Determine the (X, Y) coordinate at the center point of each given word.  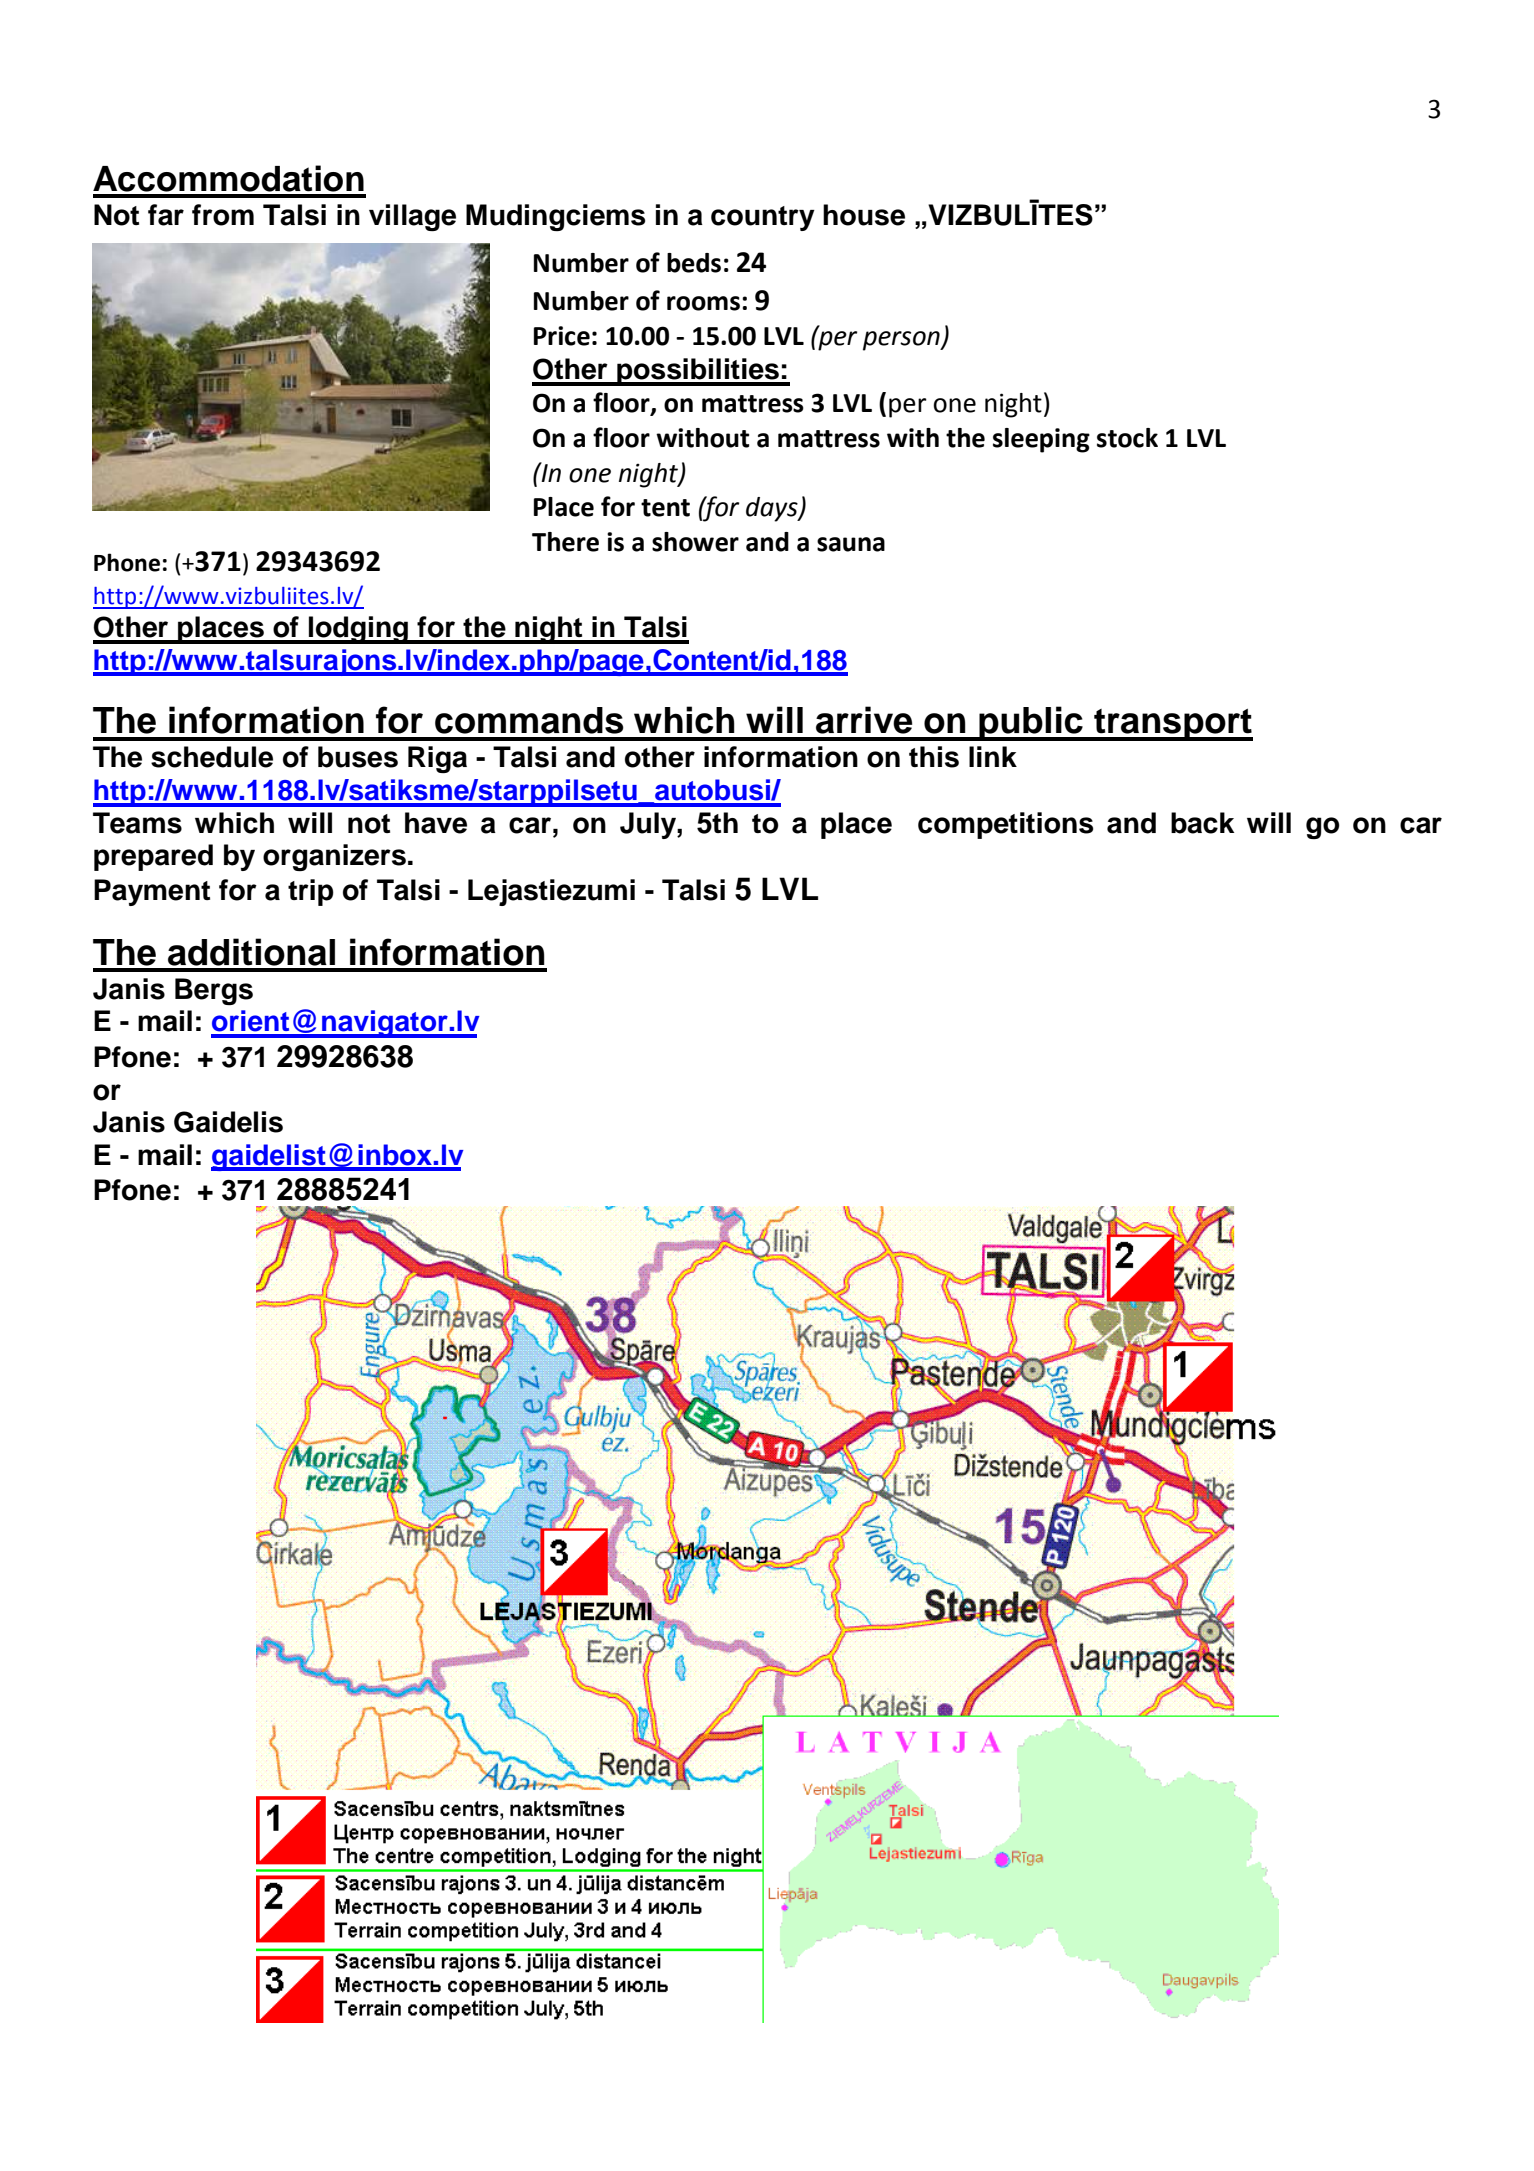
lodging (358, 630)
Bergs (214, 991)
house (864, 215)
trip (311, 892)
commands (529, 720)
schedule (212, 757)
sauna (851, 544)
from (223, 215)
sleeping (1041, 440)
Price (562, 336)
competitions (1005, 825)
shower (695, 542)
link (993, 756)
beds (694, 263)
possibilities (698, 372)
